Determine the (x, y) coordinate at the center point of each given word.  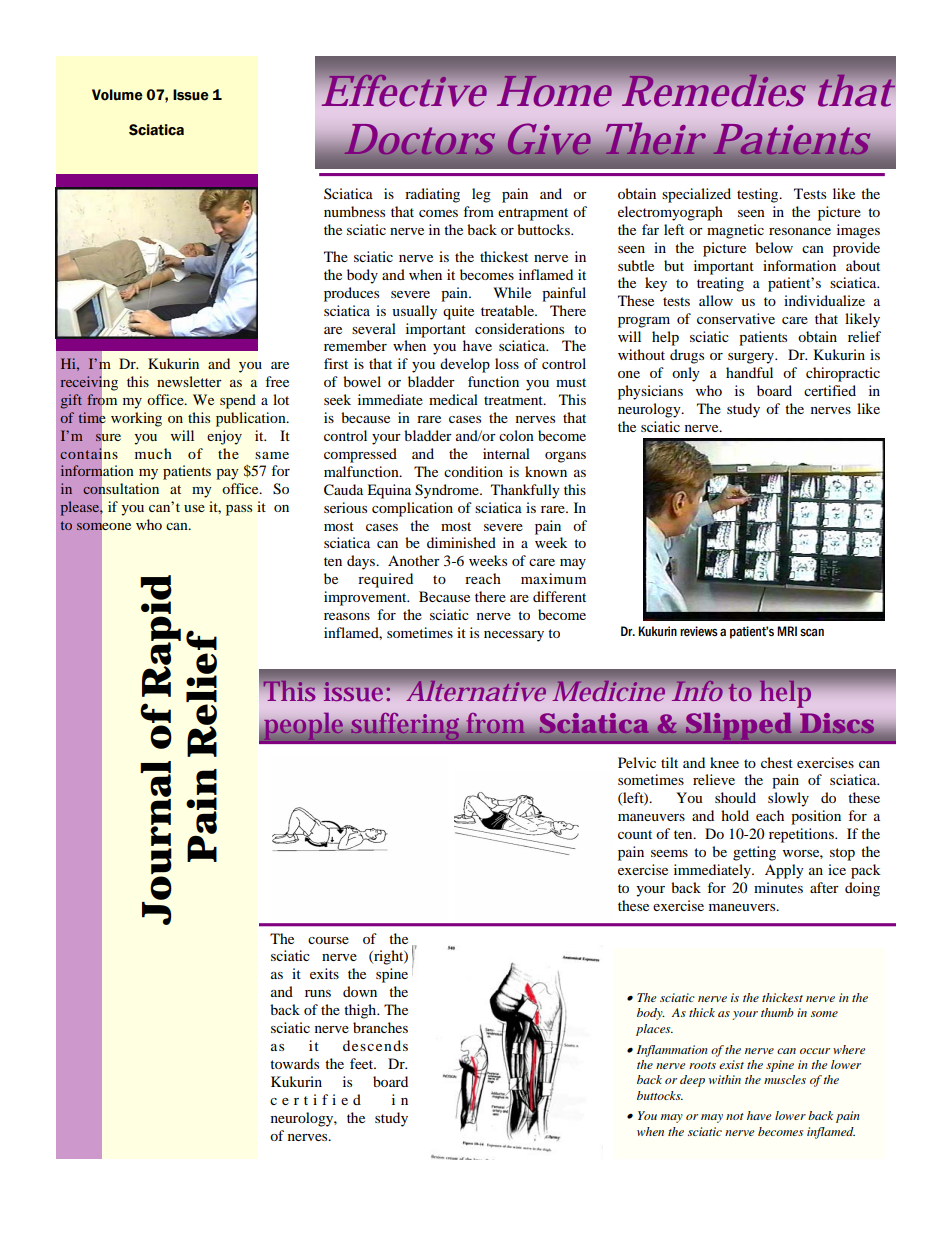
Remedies (713, 90)
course (328, 940)
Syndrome (448, 491)
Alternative (476, 690)
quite (458, 312)
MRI (787, 631)
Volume (117, 95)
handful (749, 372)
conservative (736, 318)
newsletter (189, 381)
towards (294, 1063)
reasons (347, 616)
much (153, 453)
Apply (784, 871)
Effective (404, 90)
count (635, 834)
